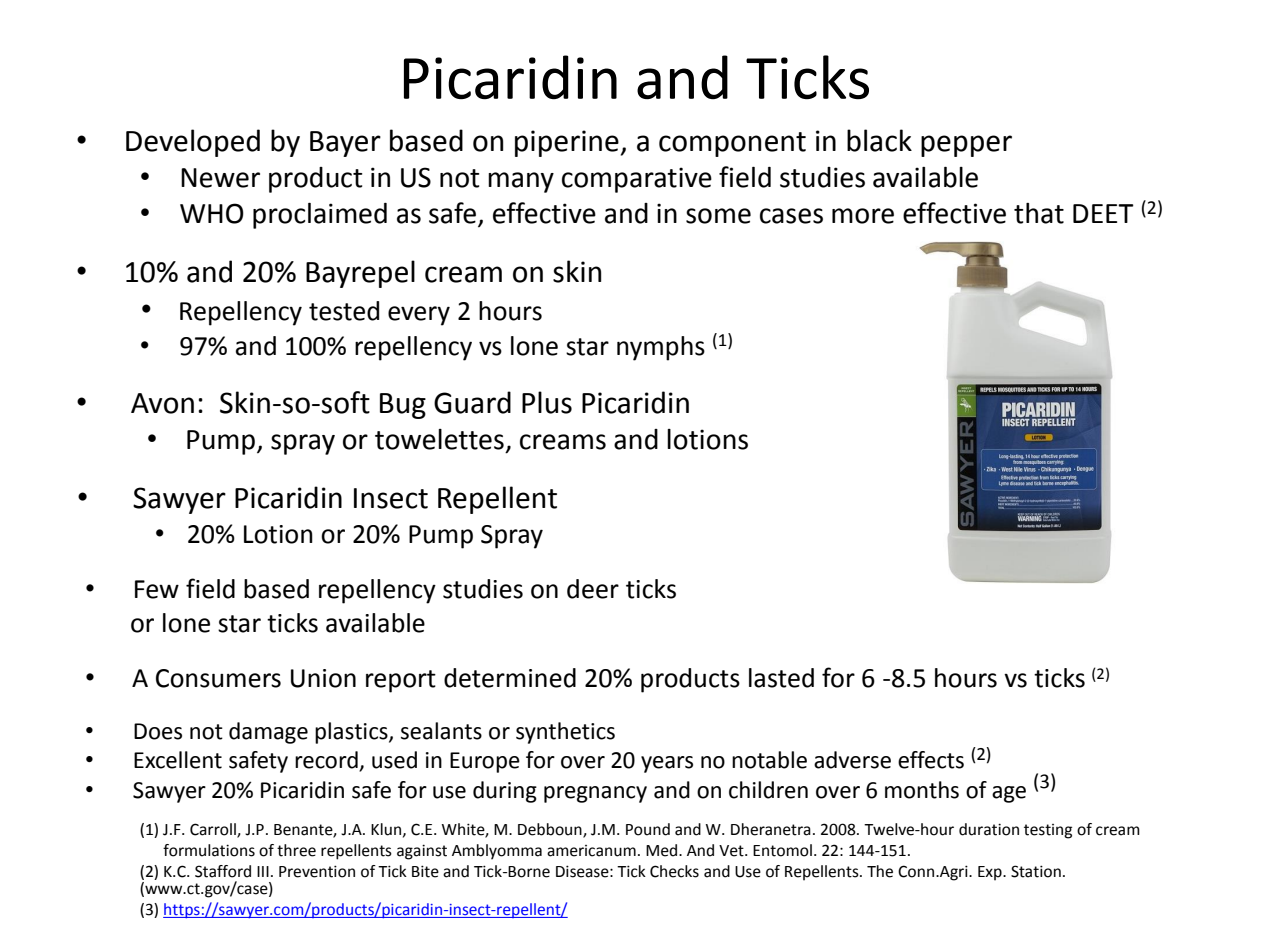 Image resolution: width=1270 pixels, height=952 pixels. What do you see at coordinates (268, 733) in the image?
I see `damage` at bounding box center [268, 733].
